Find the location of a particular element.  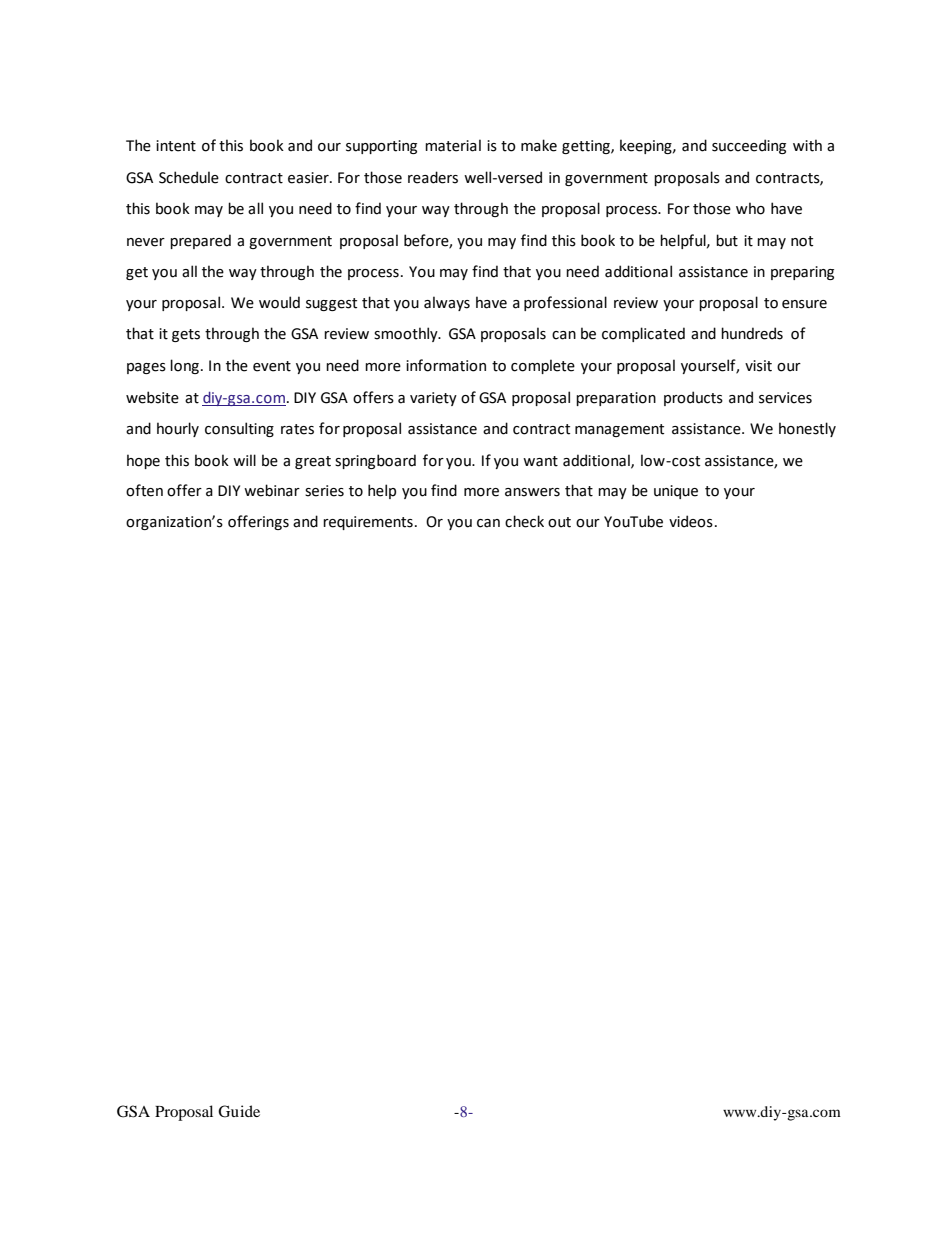

Schedule is located at coordinates (189, 177).
